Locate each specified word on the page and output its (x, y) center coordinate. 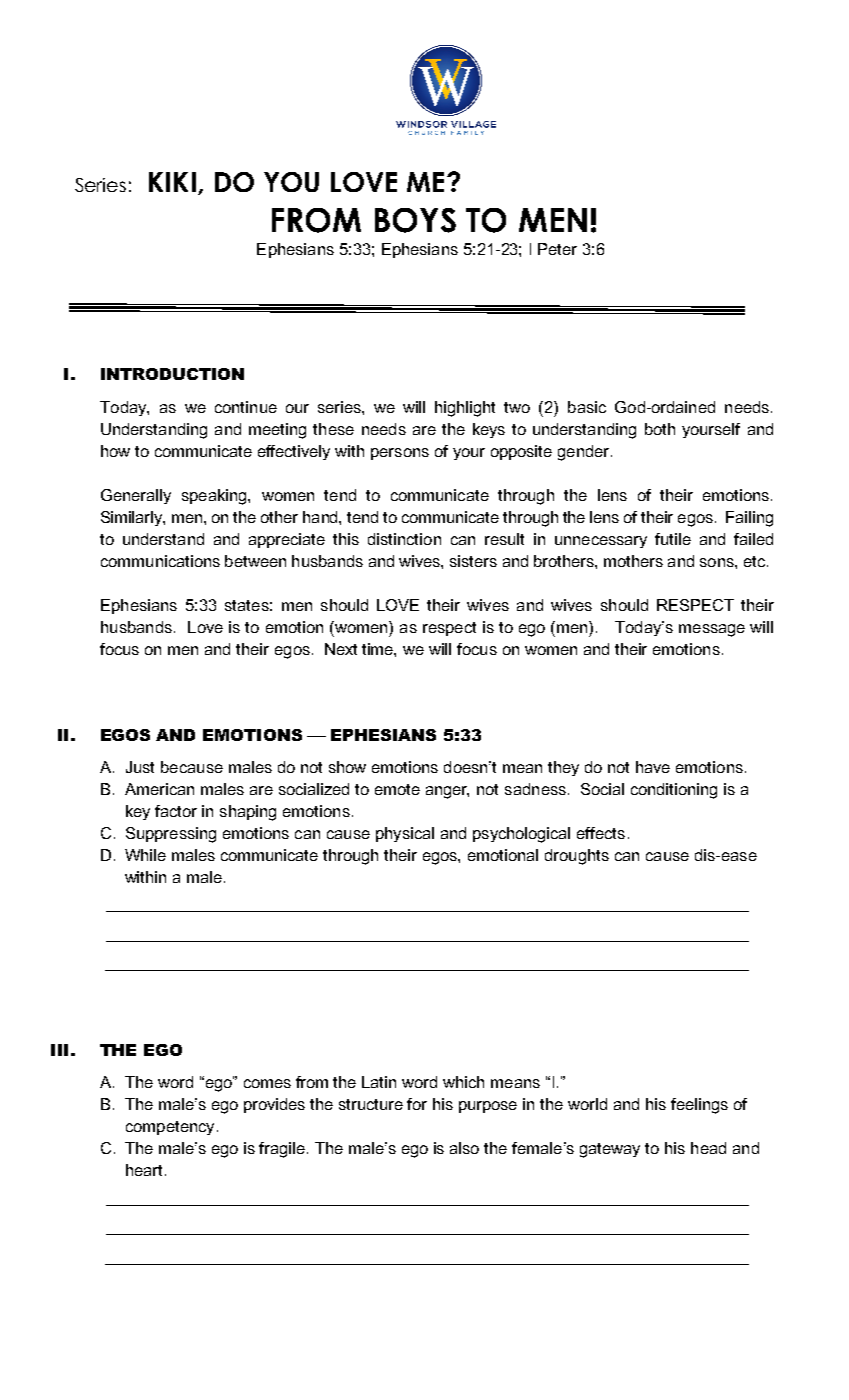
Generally (136, 496)
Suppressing (171, 835)
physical (405, 834)
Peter (557, 249)
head (708, 1148)
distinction (404, 539)
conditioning (674, 791)
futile (673, 539)
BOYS (415, 220)
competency (170, 1128)
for (417, 1104)
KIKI (172, 182)
